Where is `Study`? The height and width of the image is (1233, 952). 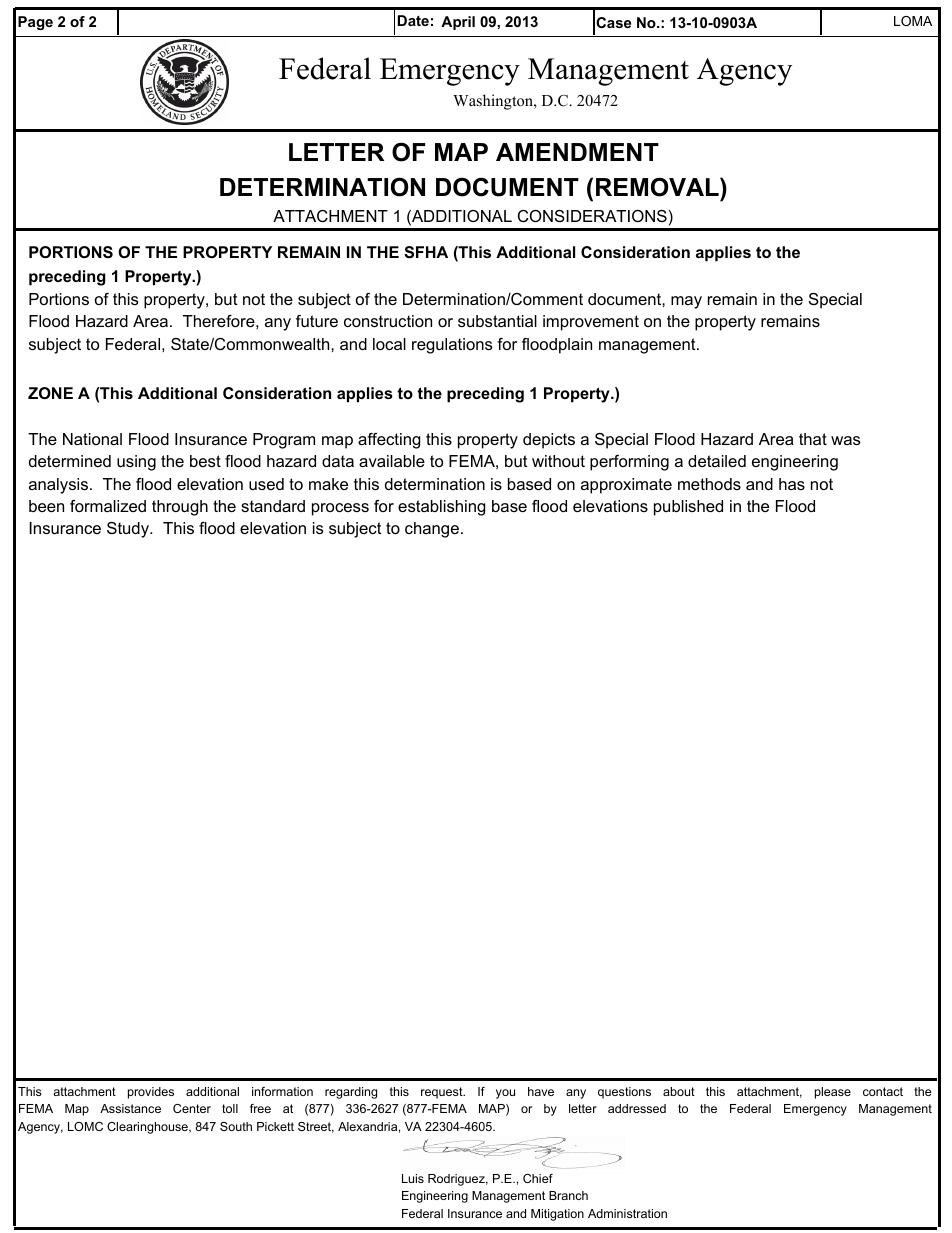 Study is located at coordinates (129, 530).
